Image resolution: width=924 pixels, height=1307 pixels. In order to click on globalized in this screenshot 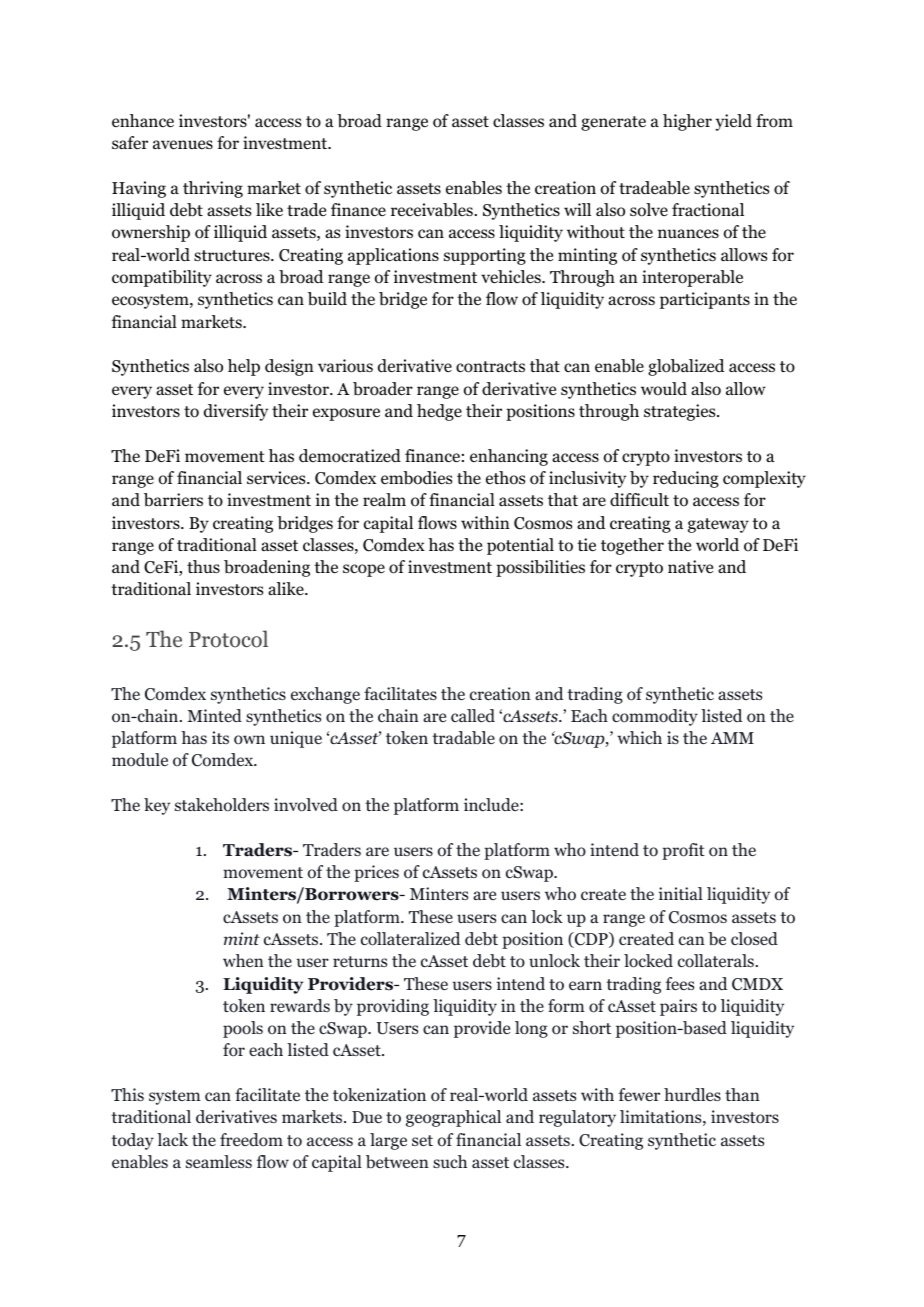, I will do `click(686, 367)`.
